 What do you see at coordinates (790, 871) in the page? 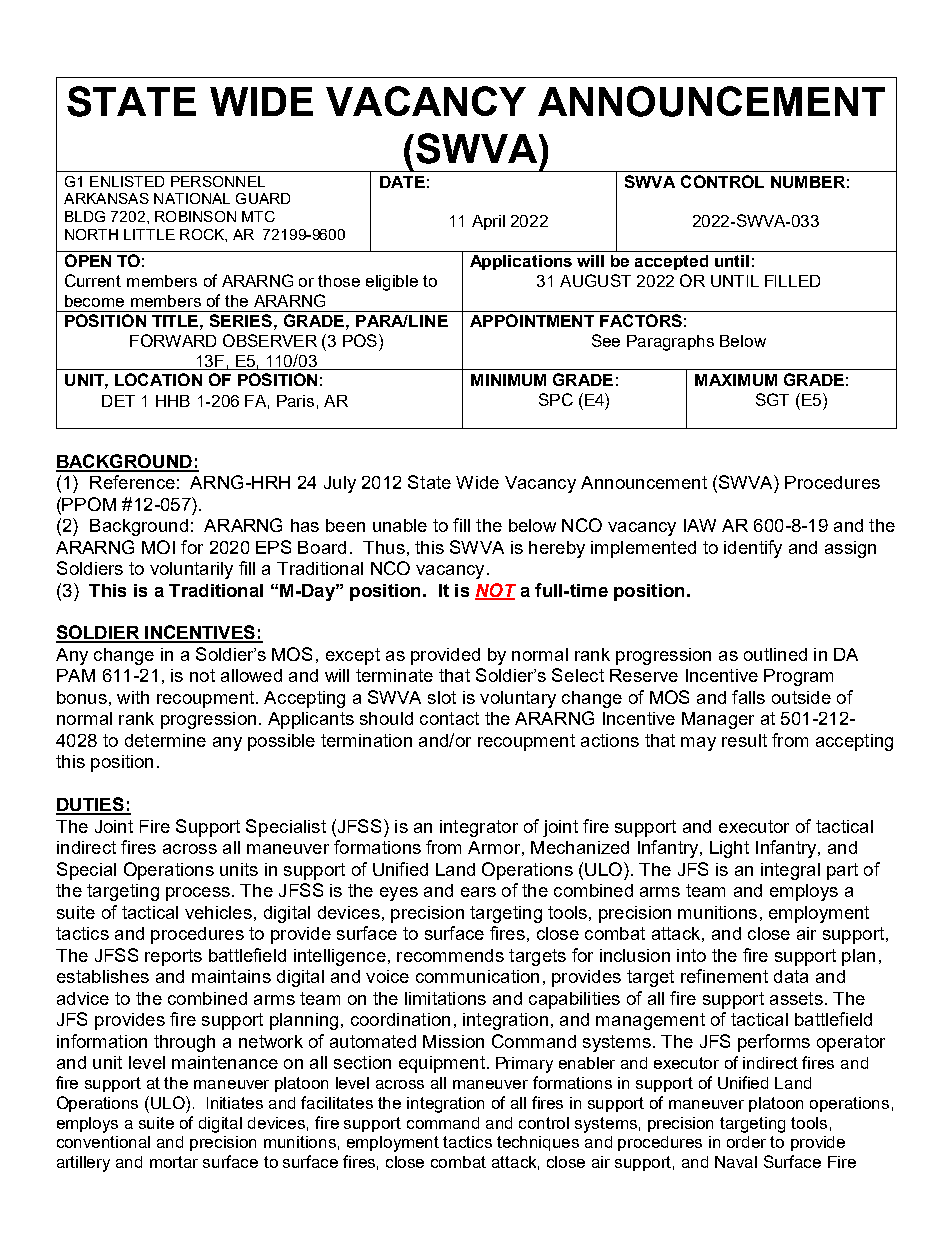
I see `integral` at bounding box center [790, 871].
